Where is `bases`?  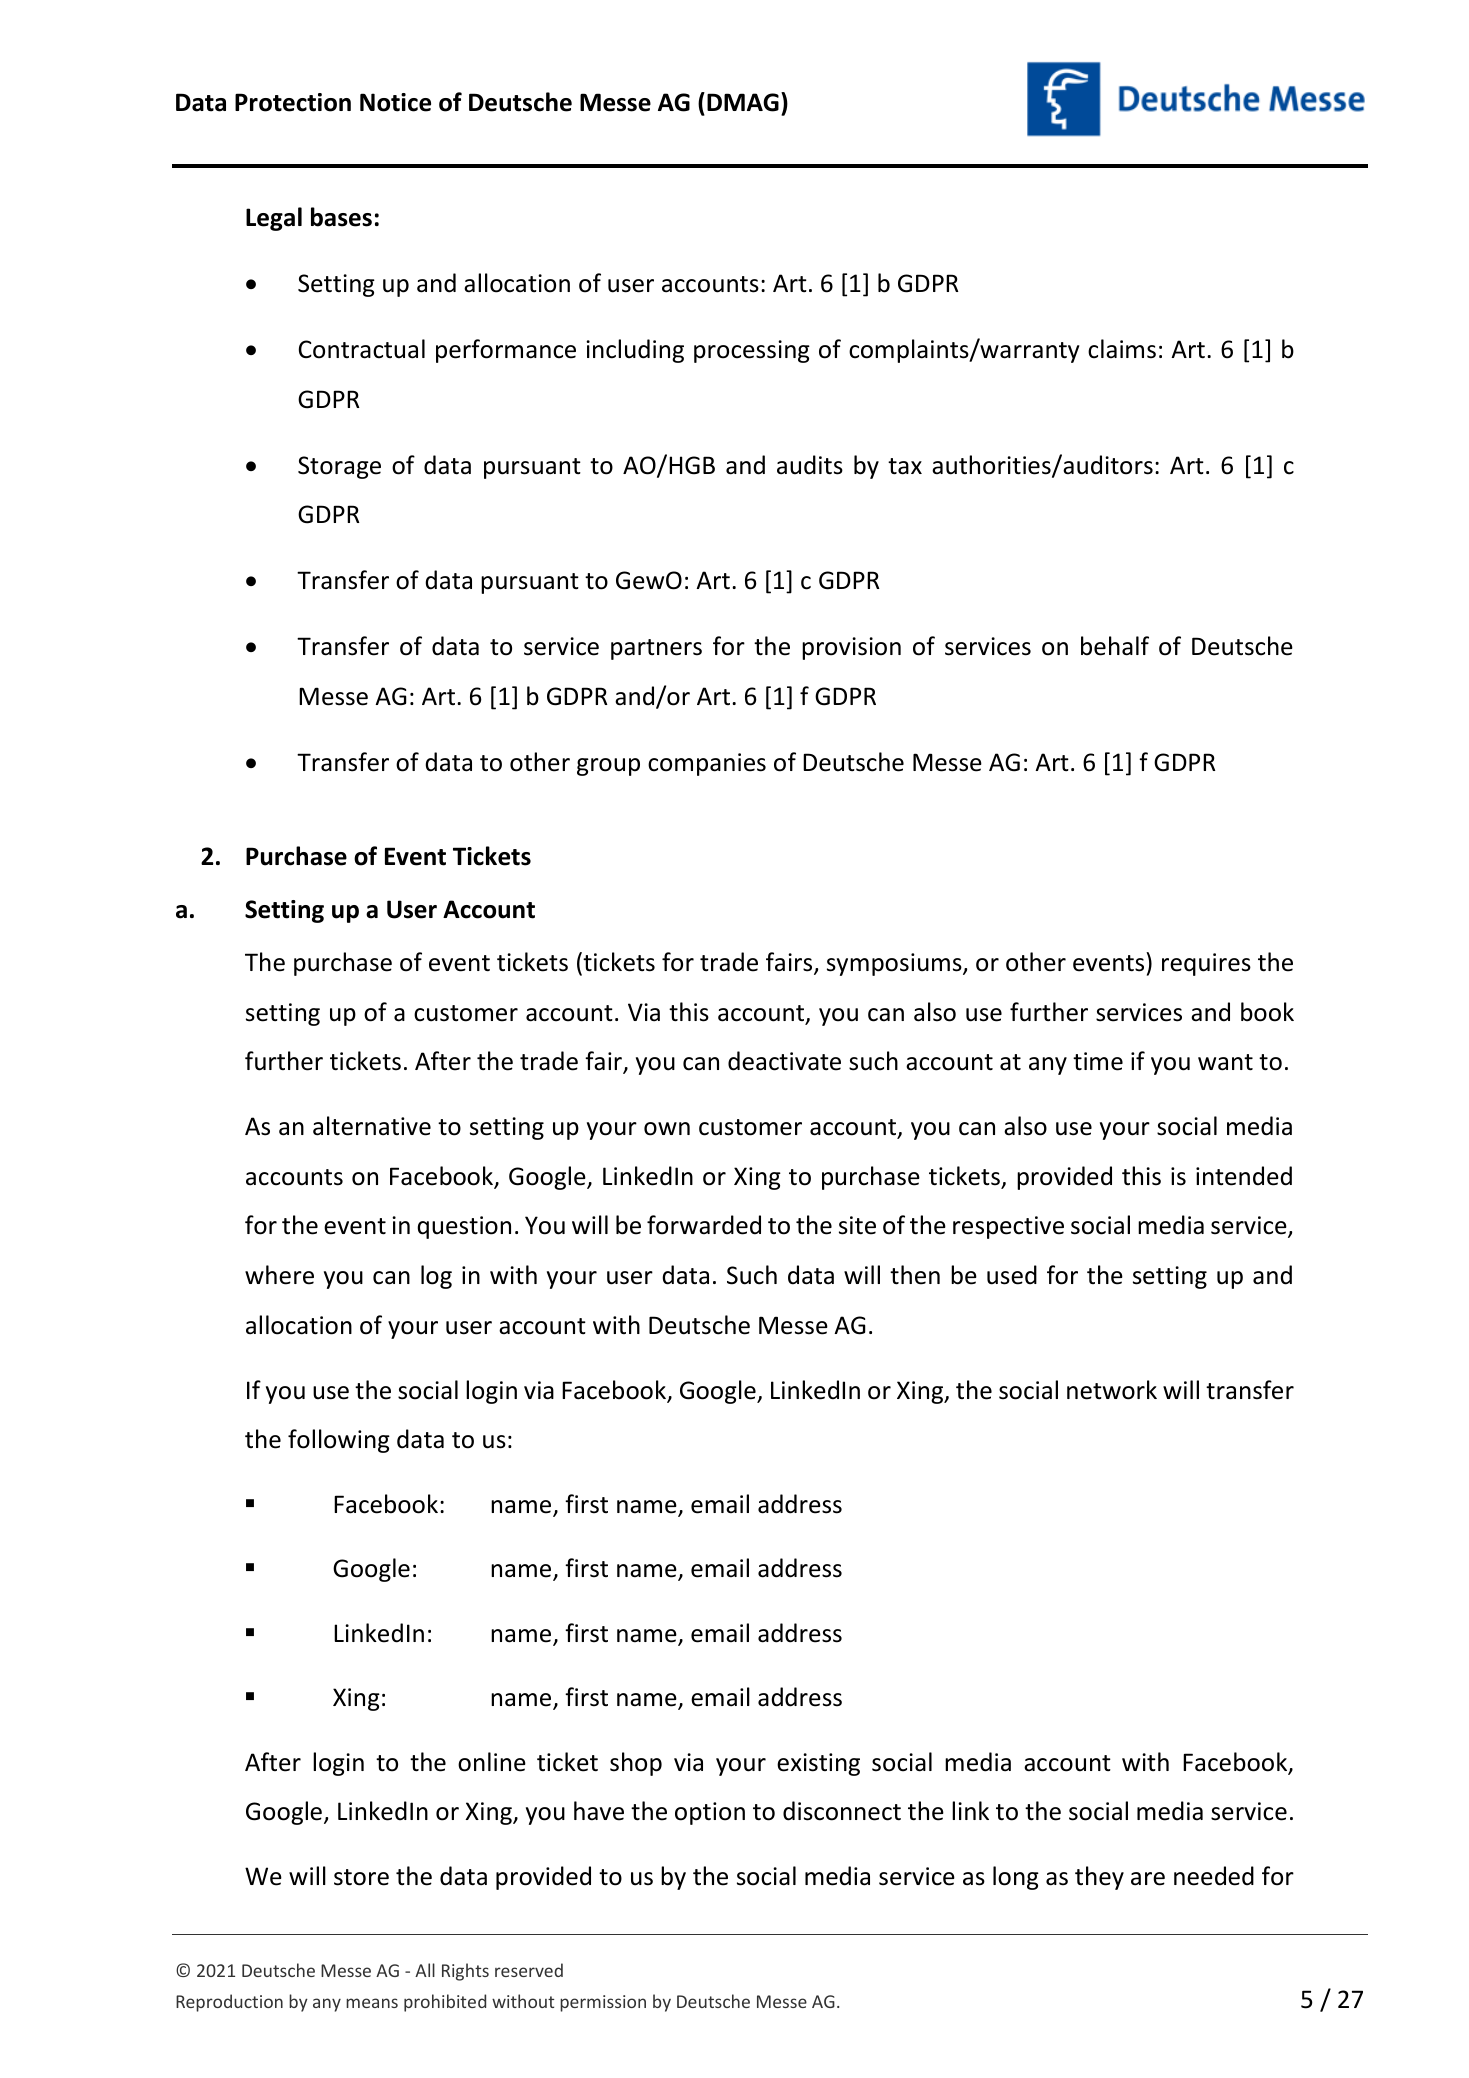 bases is located at coordinates (341, 217).
